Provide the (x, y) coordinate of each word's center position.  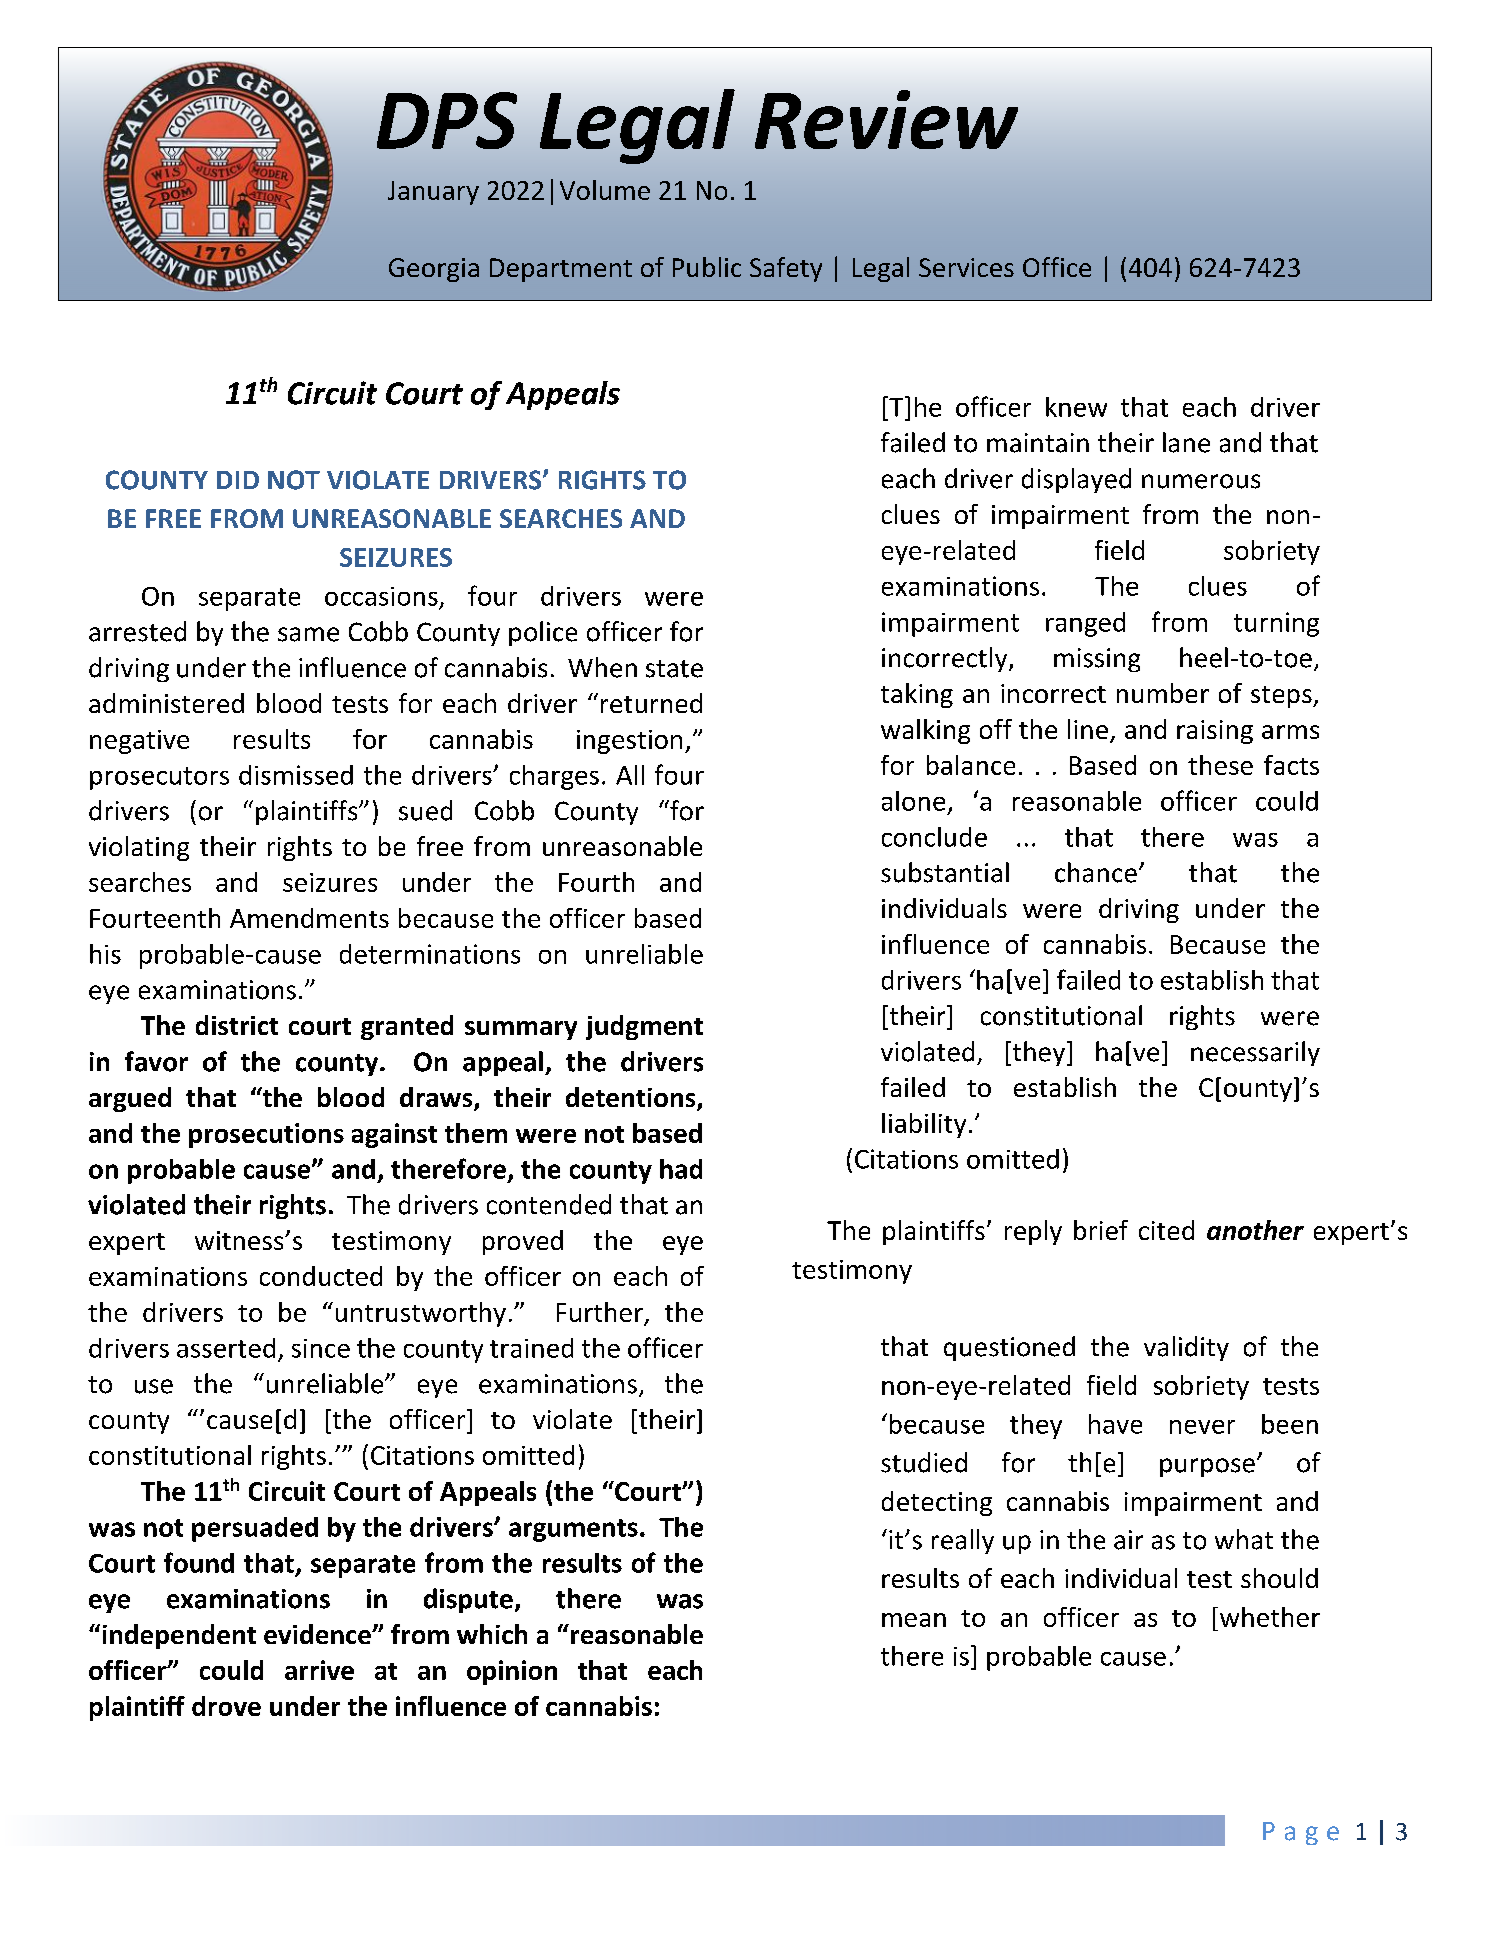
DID (238, 480)
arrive (319, 1670)
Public (707, 267)
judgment (644, 1027)
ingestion (629, 742)
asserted (226, 1348)
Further (600, 1312)
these (1220, 765)
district (237, 1025)
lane (1186, 442)
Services (966, 267)
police (543, 633)
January (433, 193)
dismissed (296, 775)
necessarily (1255, 1053)
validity (1186, 1348)
